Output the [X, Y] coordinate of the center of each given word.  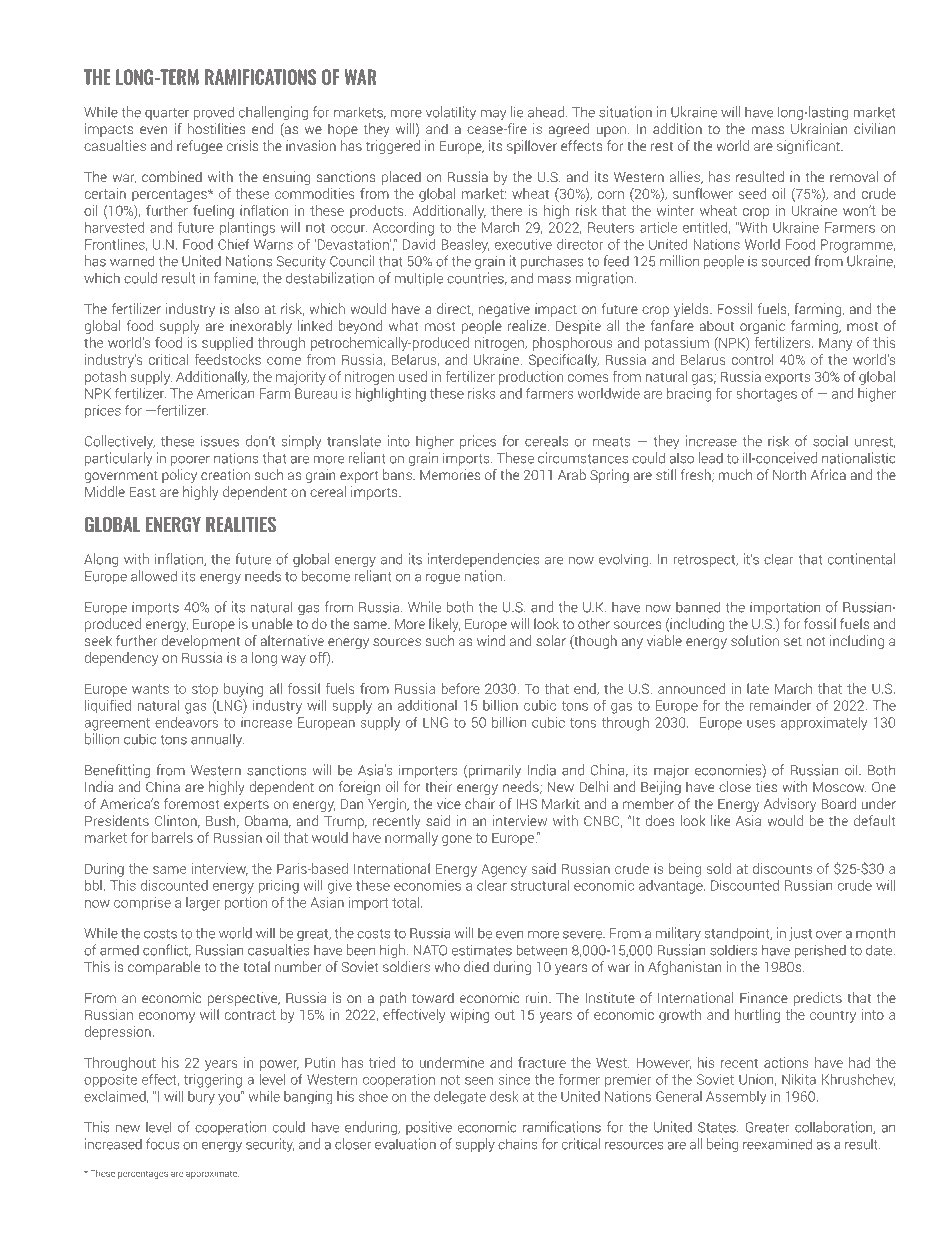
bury [201, 1098]
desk [504, 1096]
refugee [200, 147]
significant [809, 147]
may [493, 114]
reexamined [777, 1144]
